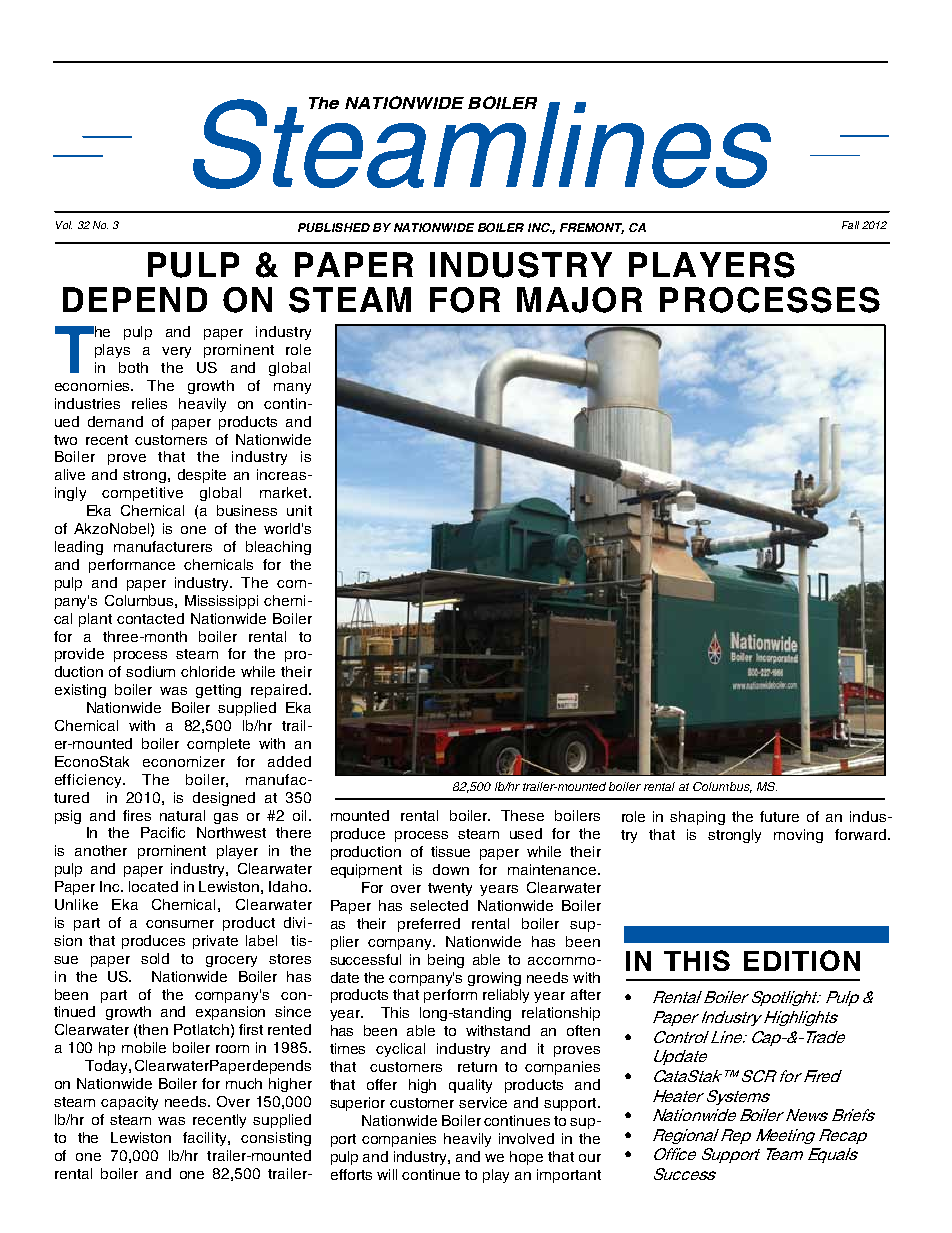 This page has height=1233, width=952. I want to click on involved, so click(526, 1138).
